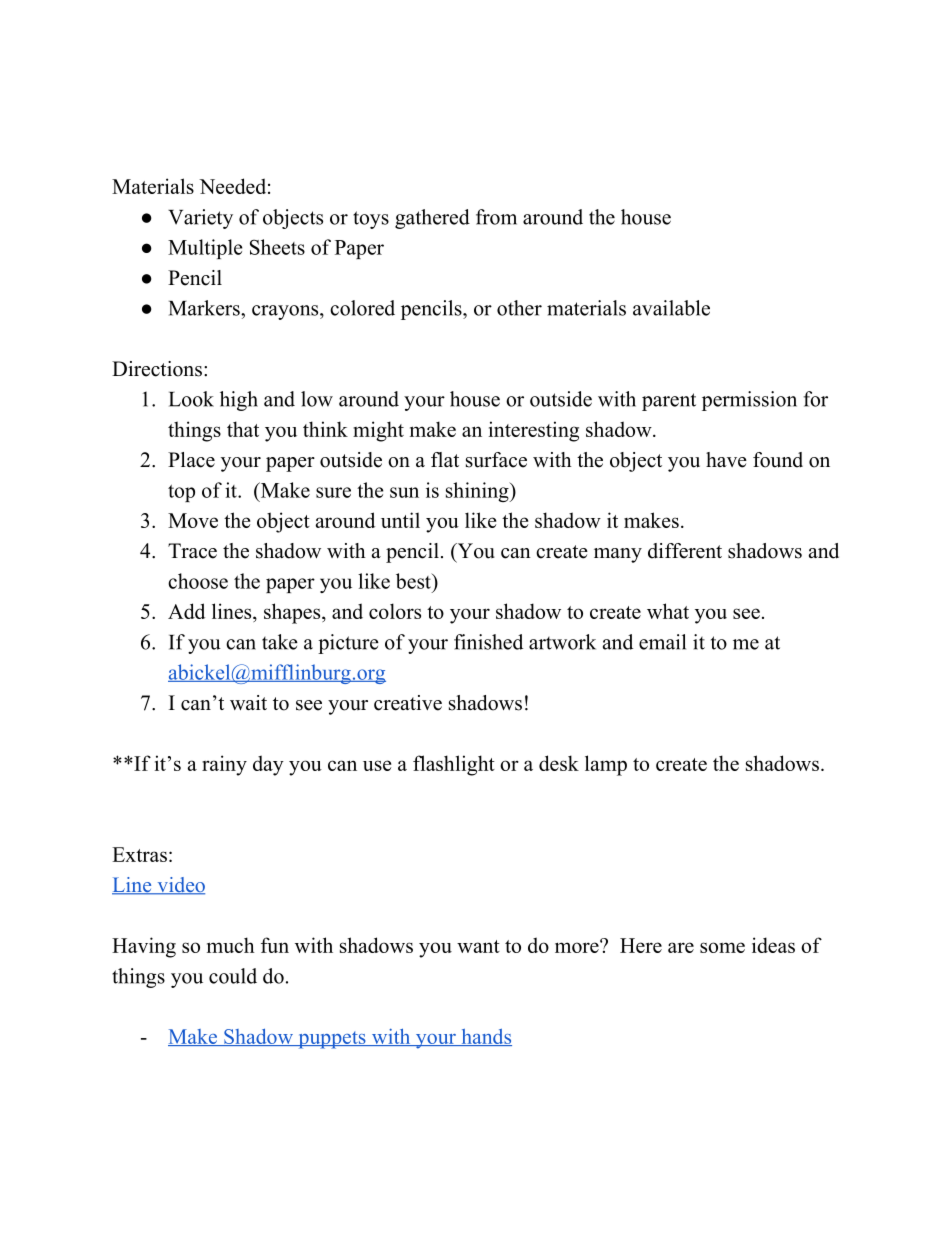 The width and height of the screenshot is (952, 1233). I want to click on could, so click(233, 976).
